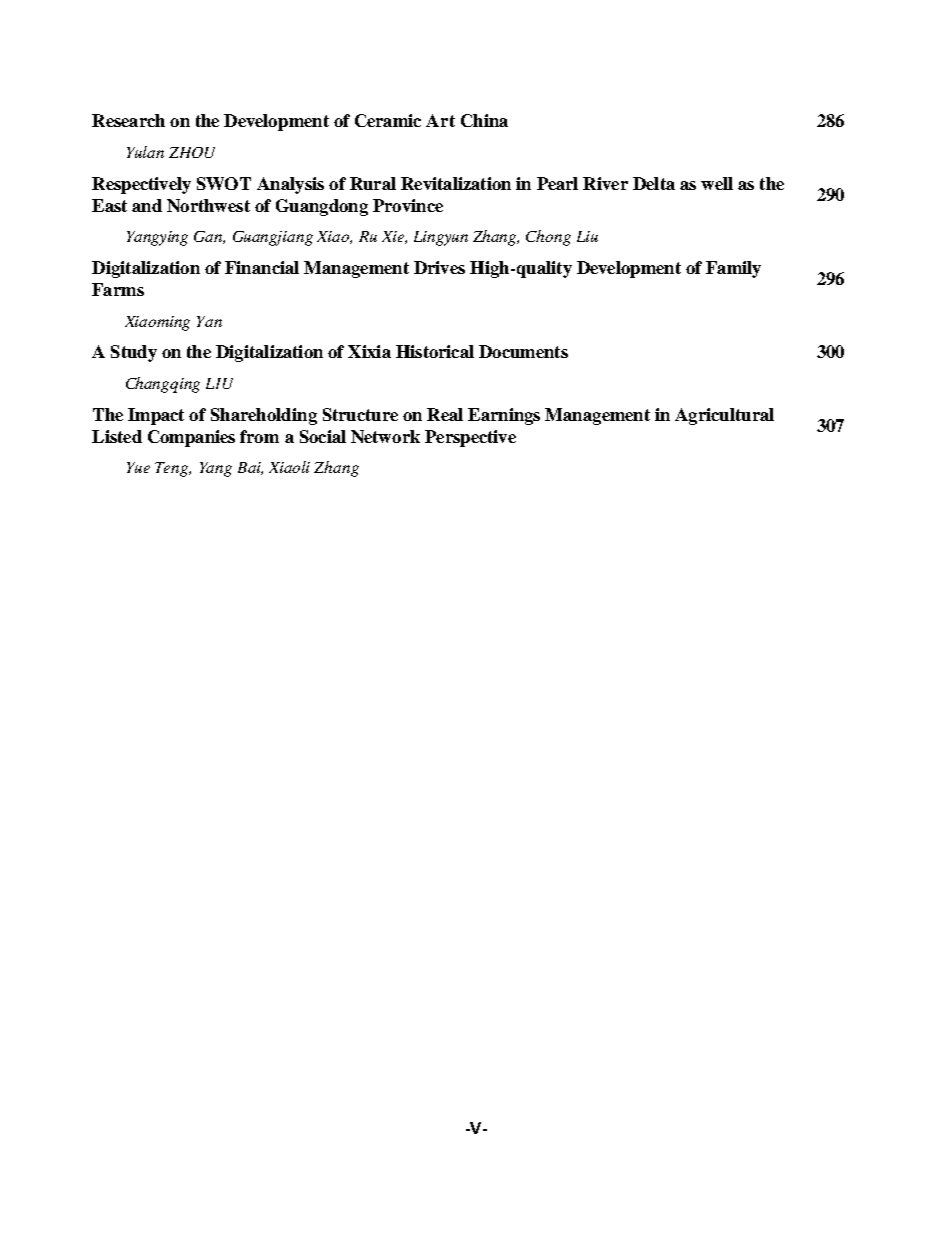 Image resolution: width=952 pixels, height=1233 pixels. What do you see at coordinates (523, 351) in the document?
I see `Documents` at bounding box center [523, 351].
